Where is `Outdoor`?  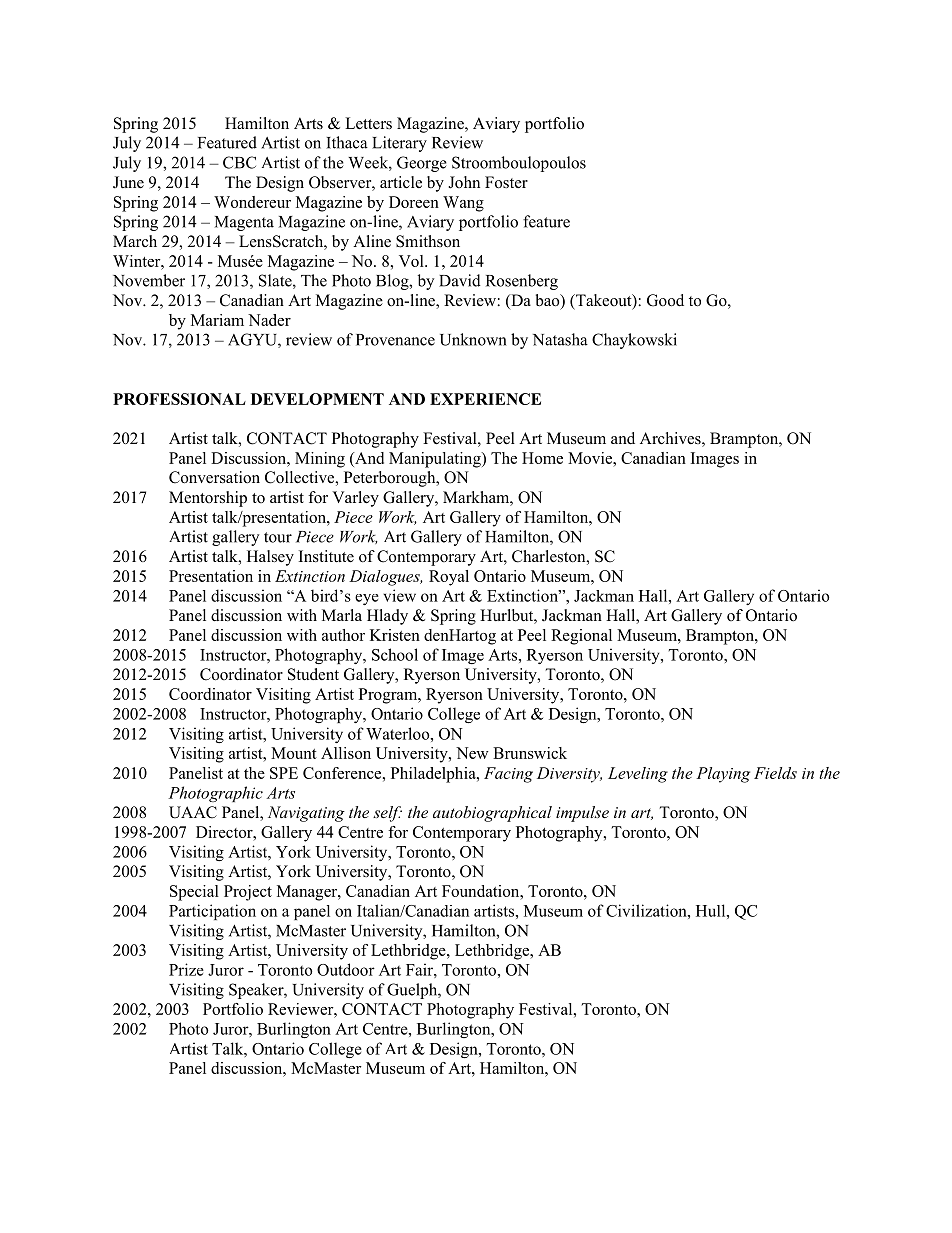 Outdoor is located at coordinates (346, 969).
